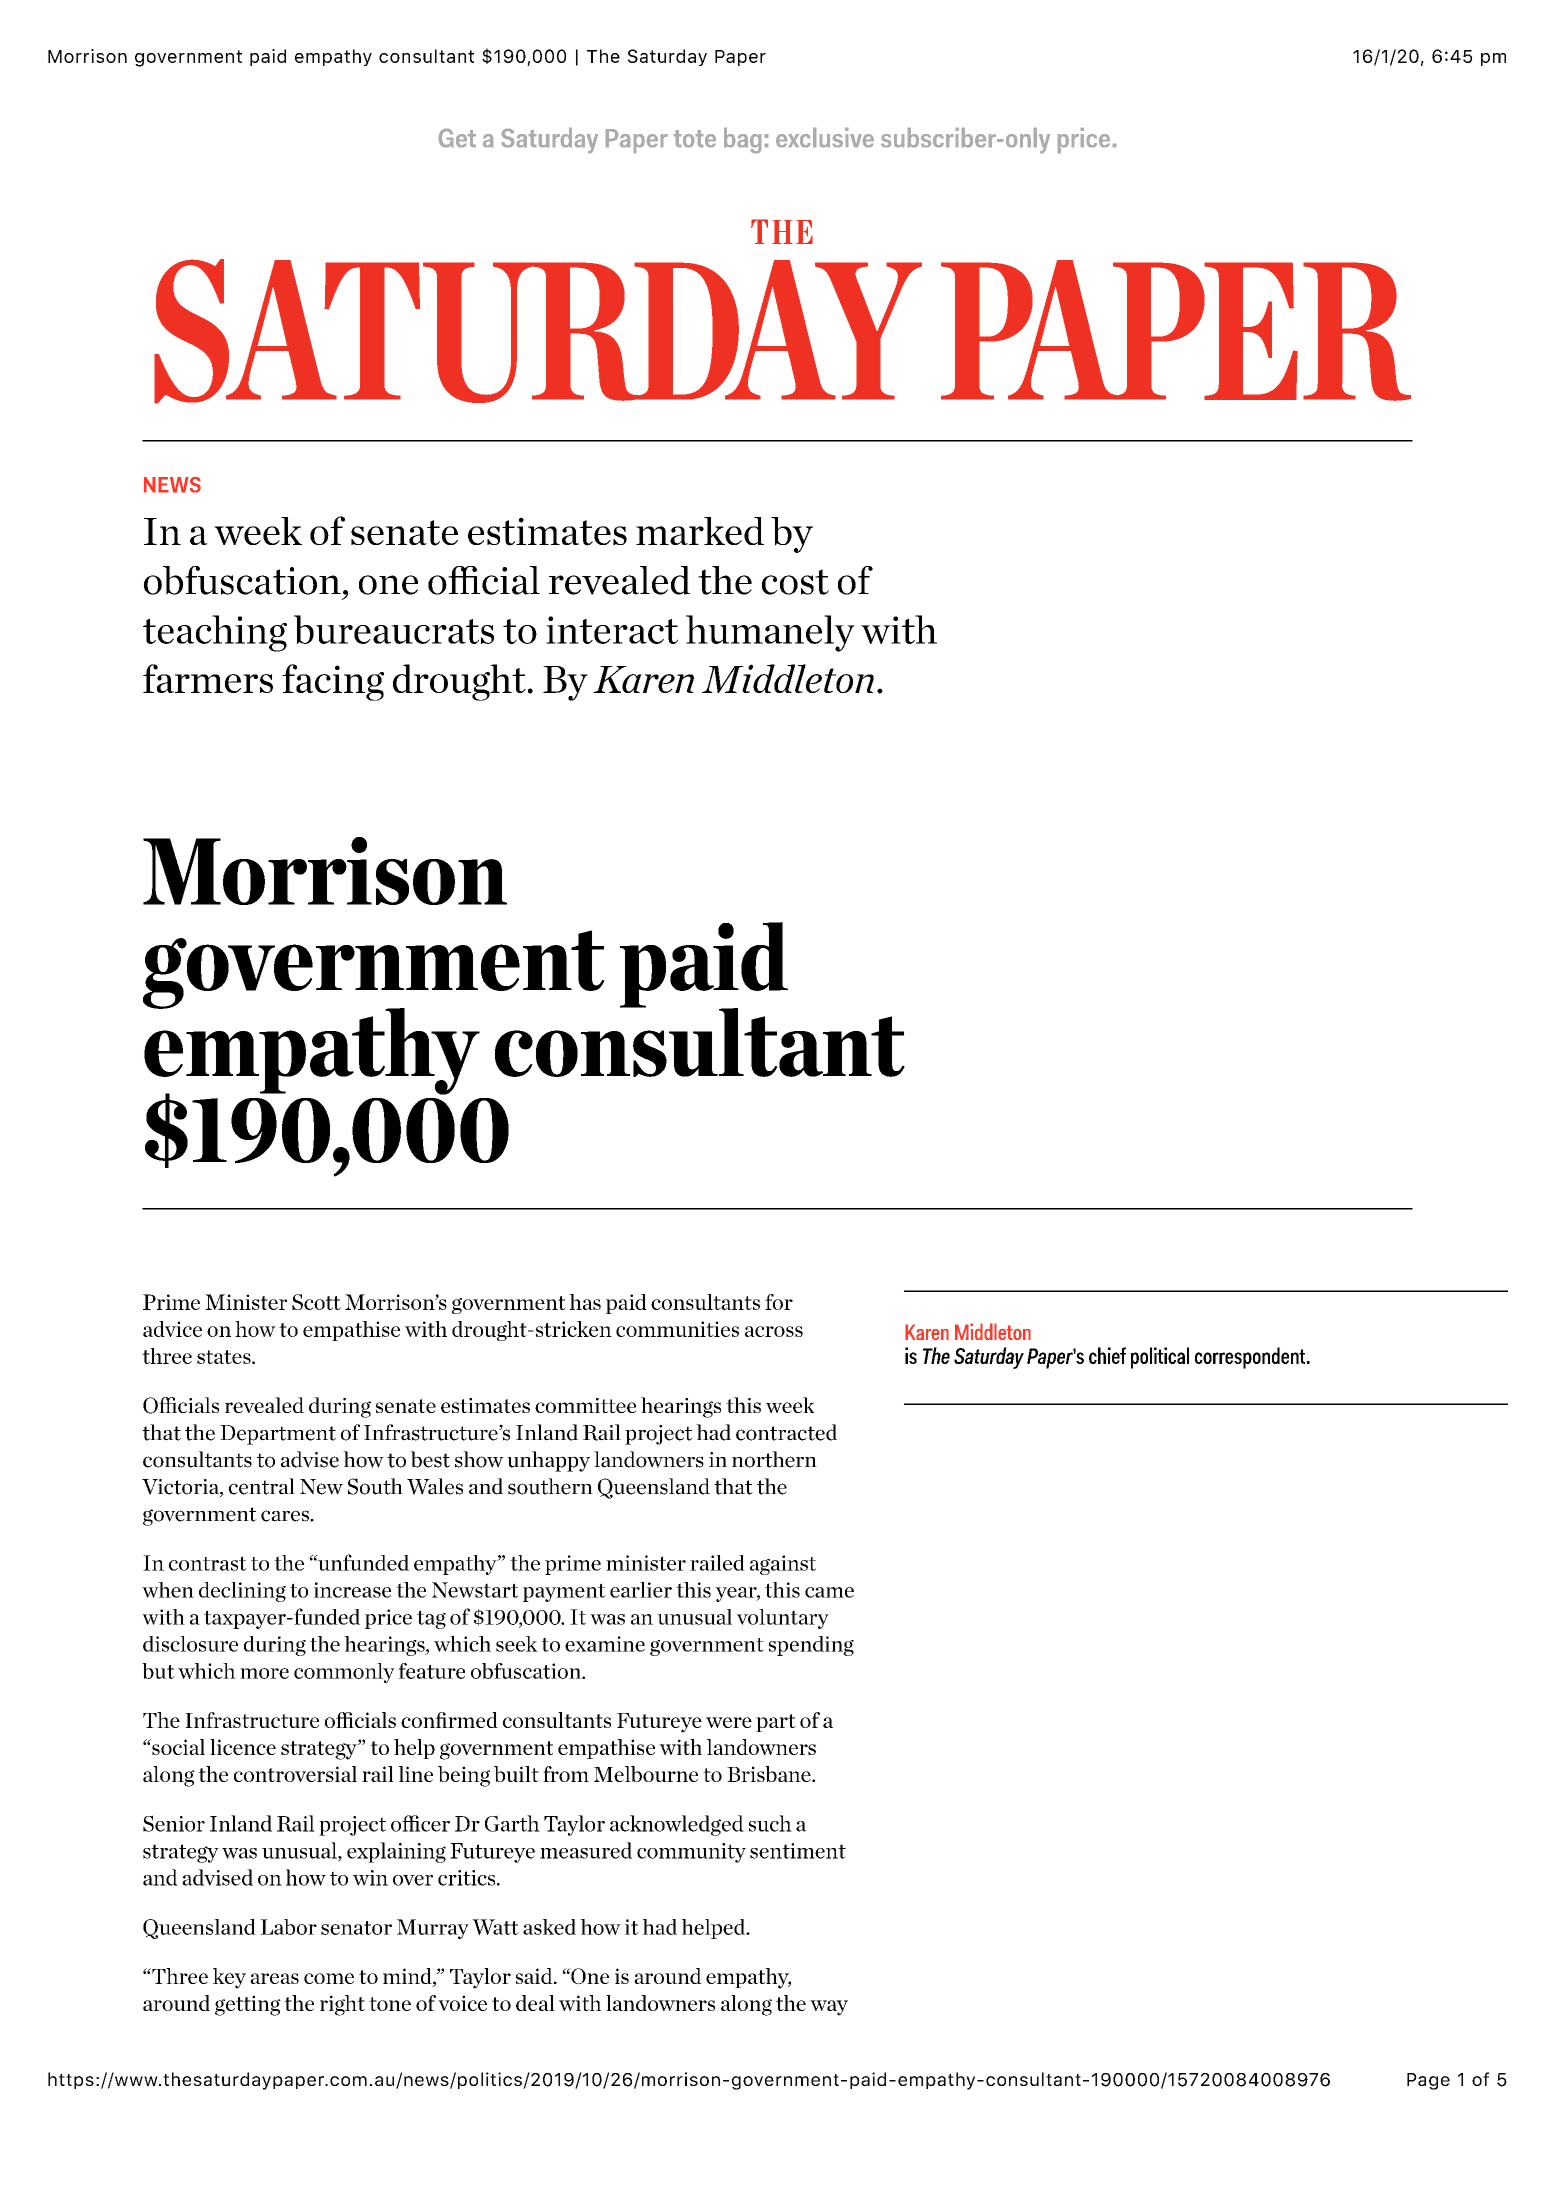 The width and height of the document is (1555, 2201). I want to click on central, so click(262, 1486).
